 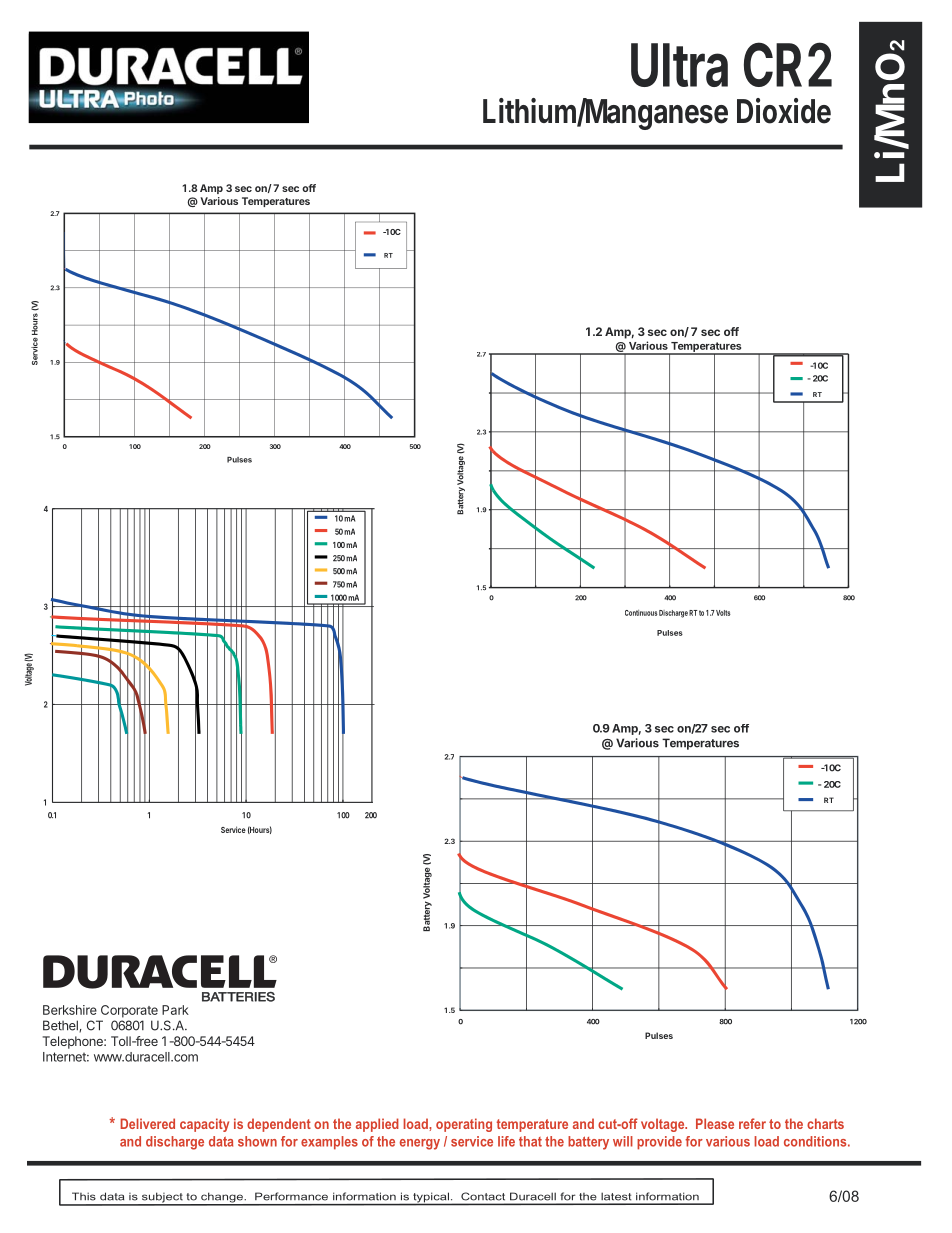 What do you see at coordinates (784, 111) in the screenshot?
I see `Dioxide` at bounding box center [784, 111].
